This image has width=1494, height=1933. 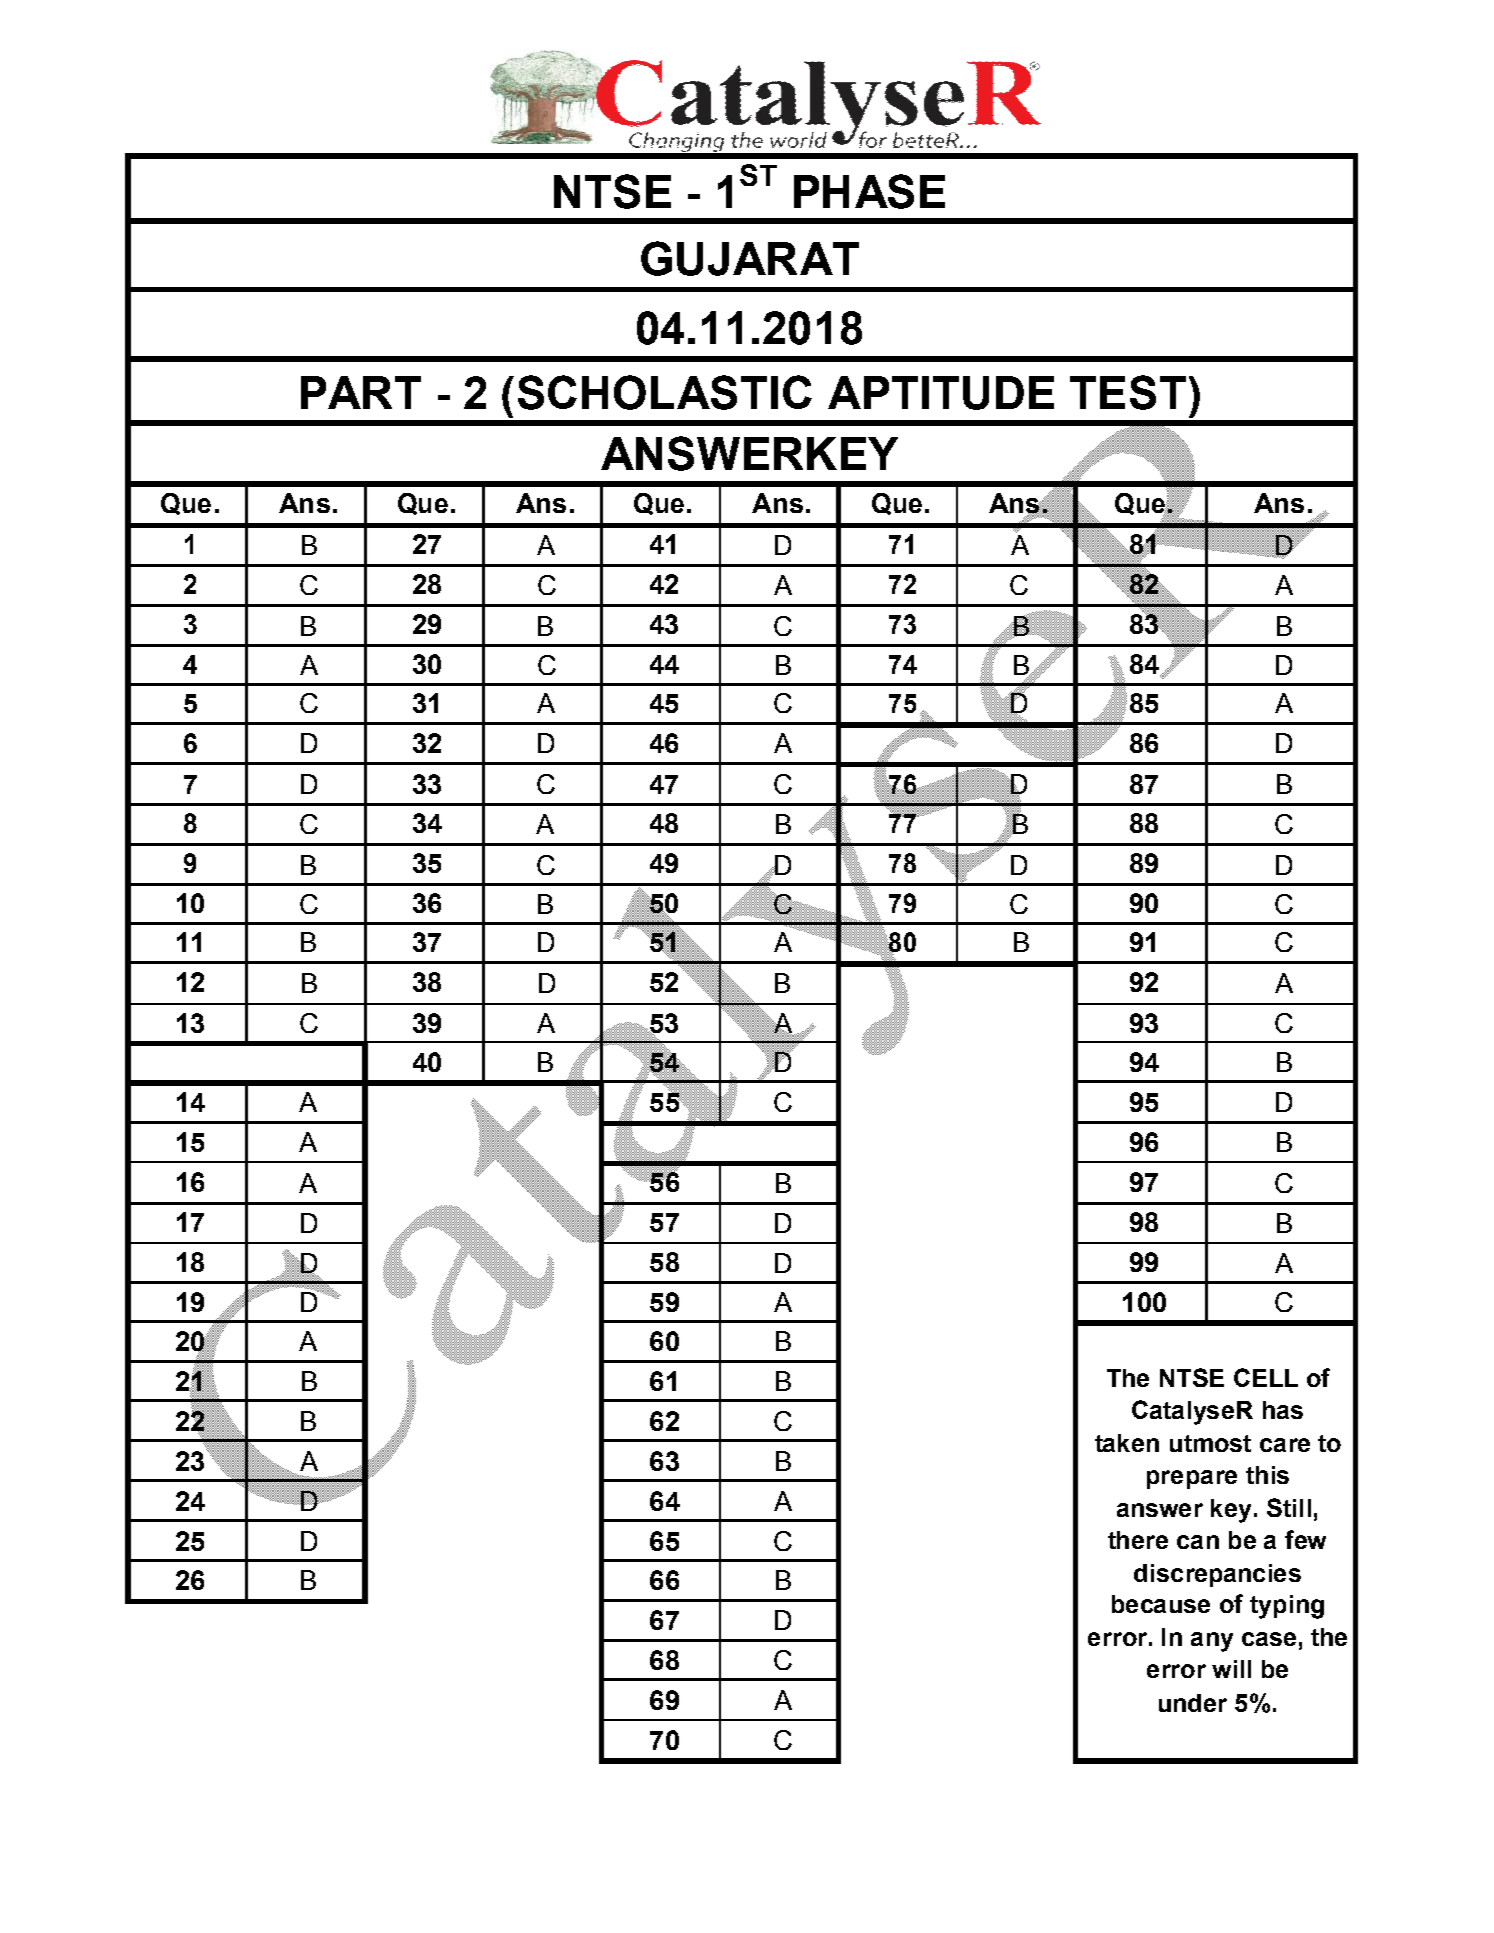 I want to click on utmost, so click(x=1210, y=1443).
